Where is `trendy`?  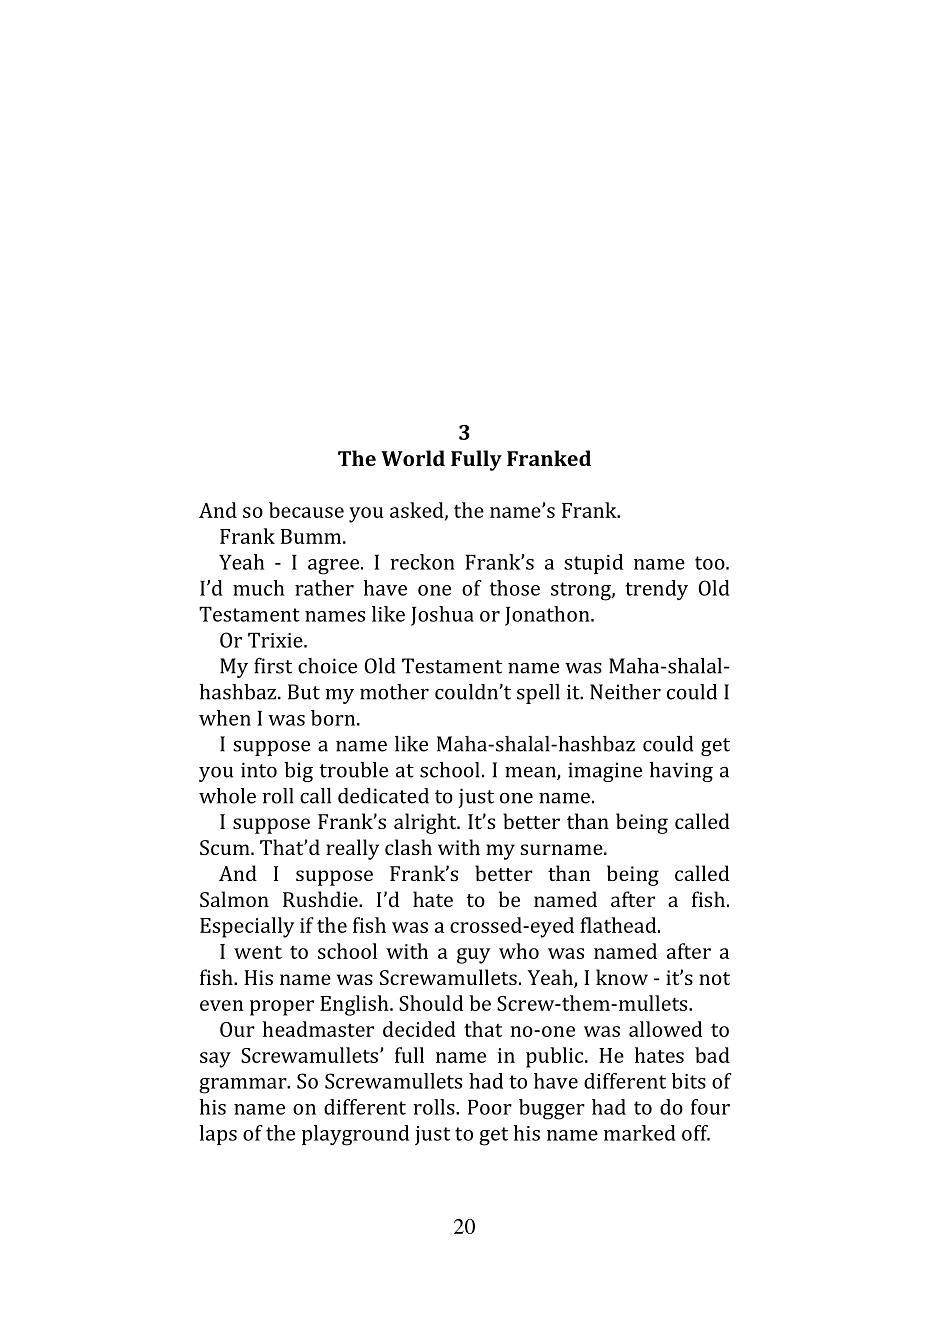
trendy is located at coordinates (656, 590).
